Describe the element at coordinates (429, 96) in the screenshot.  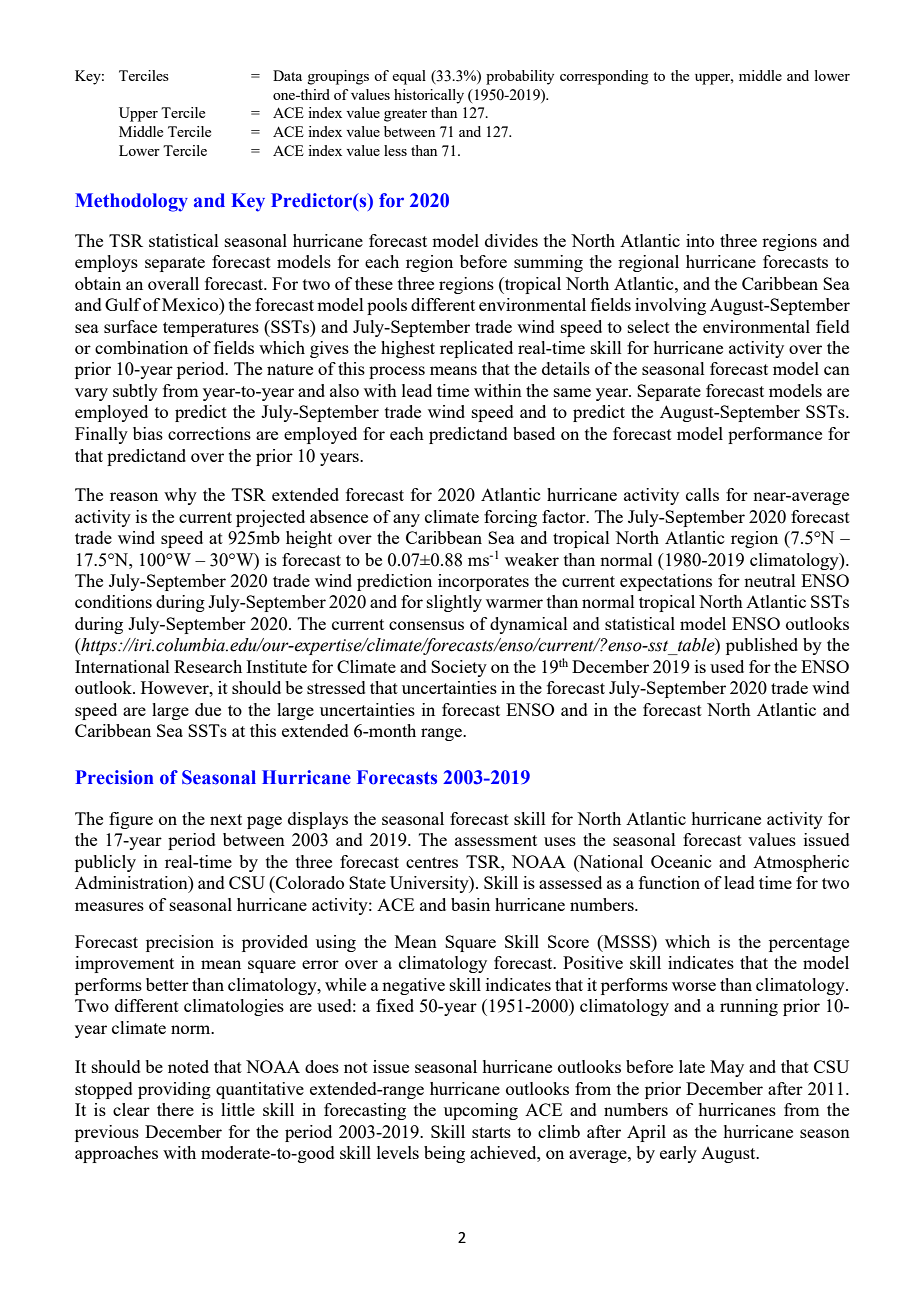
I see `historically` at that location.
